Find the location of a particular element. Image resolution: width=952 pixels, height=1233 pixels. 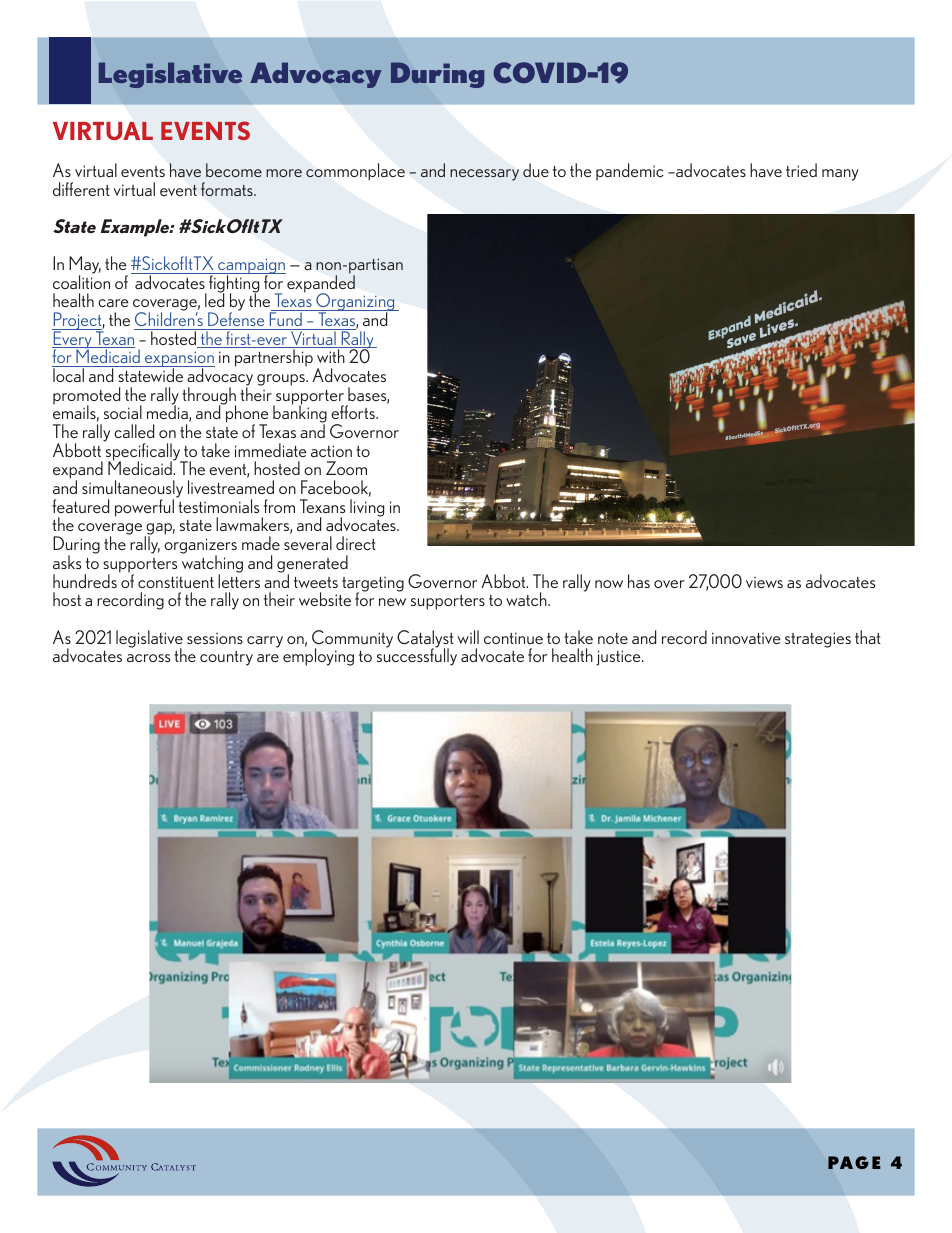

across is located at coordinates (148, 658).
